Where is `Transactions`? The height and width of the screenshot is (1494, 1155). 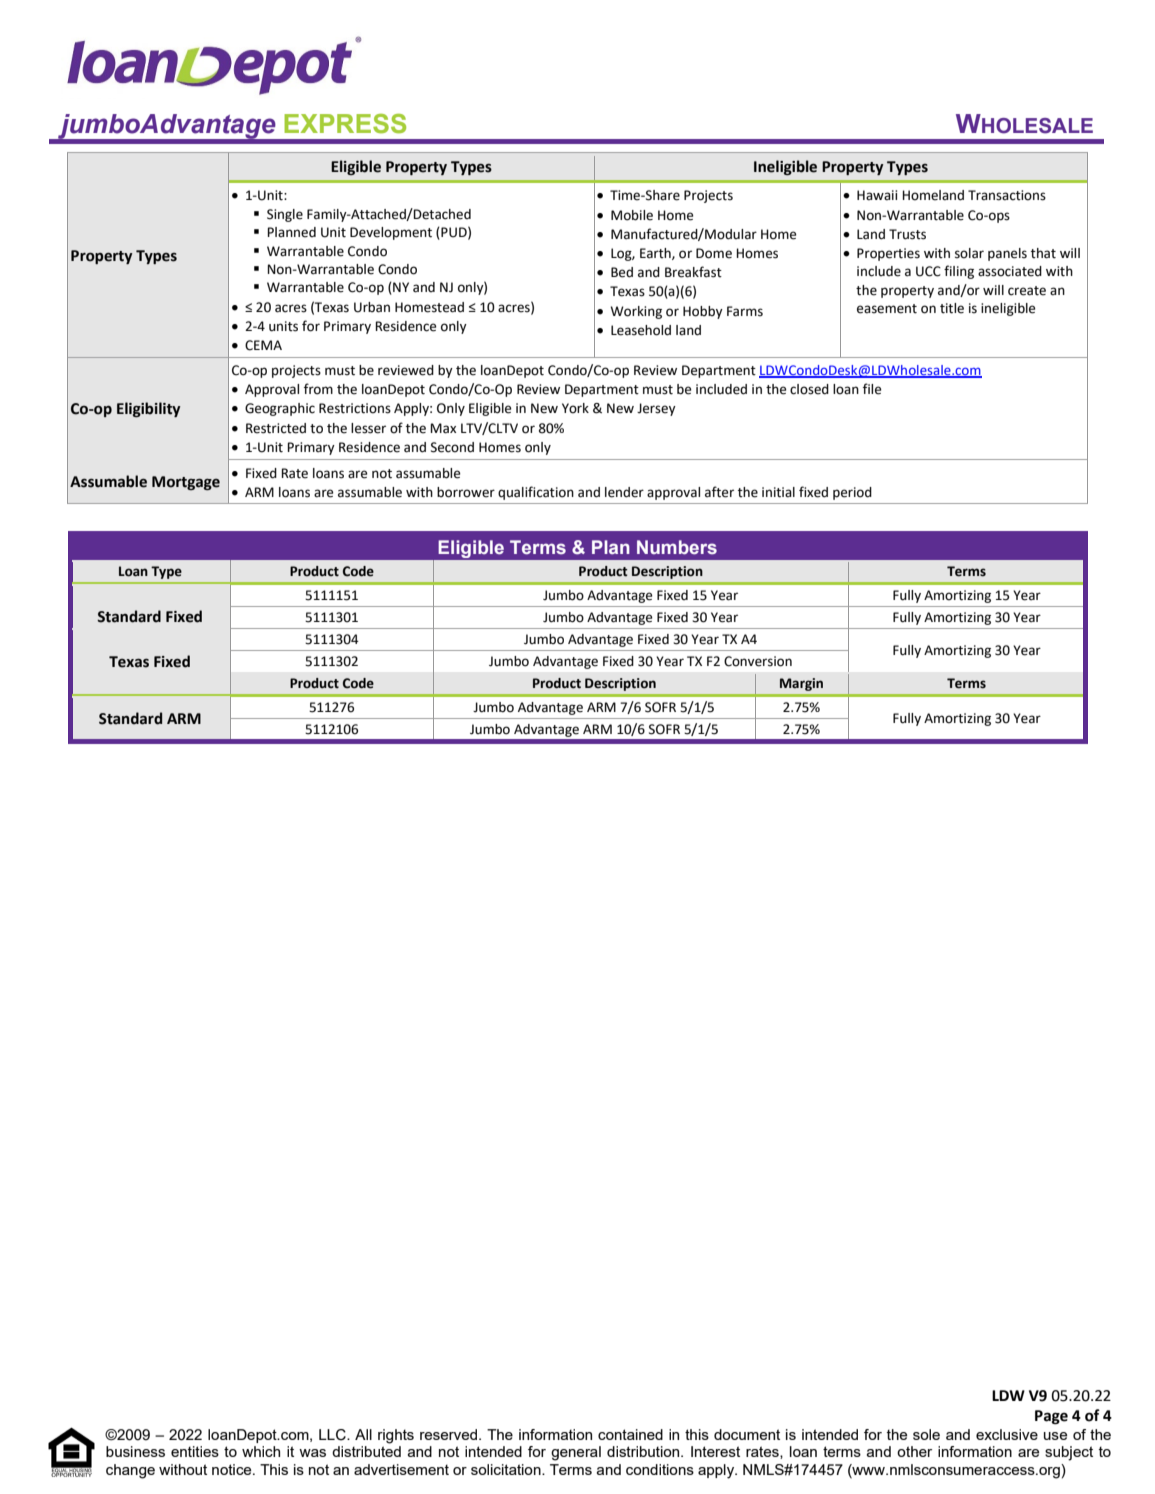
Transactions is located at coordinates (1007, 195).
